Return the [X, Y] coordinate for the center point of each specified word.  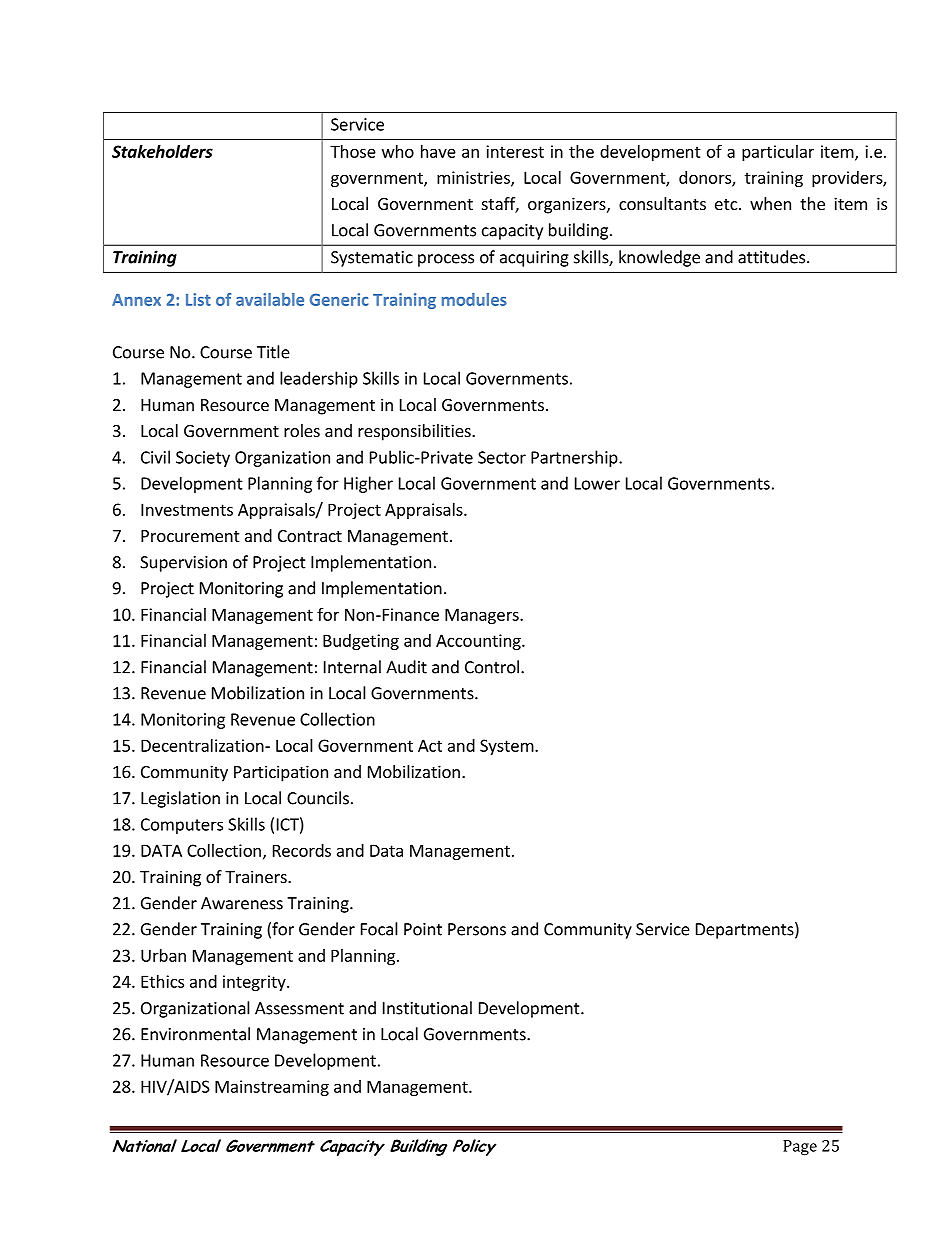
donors [706, 178]
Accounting [479, 642]
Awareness [242, 903]
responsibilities [415, 432]
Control [492, 667]
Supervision [183, 564]
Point [423, 929]
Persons [477, 929]
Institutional [427, 1008]
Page [800, 1147]
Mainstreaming [272, 1088]
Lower [597, 483]
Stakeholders [162, 151]
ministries [474, 178]
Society [203, 459]
